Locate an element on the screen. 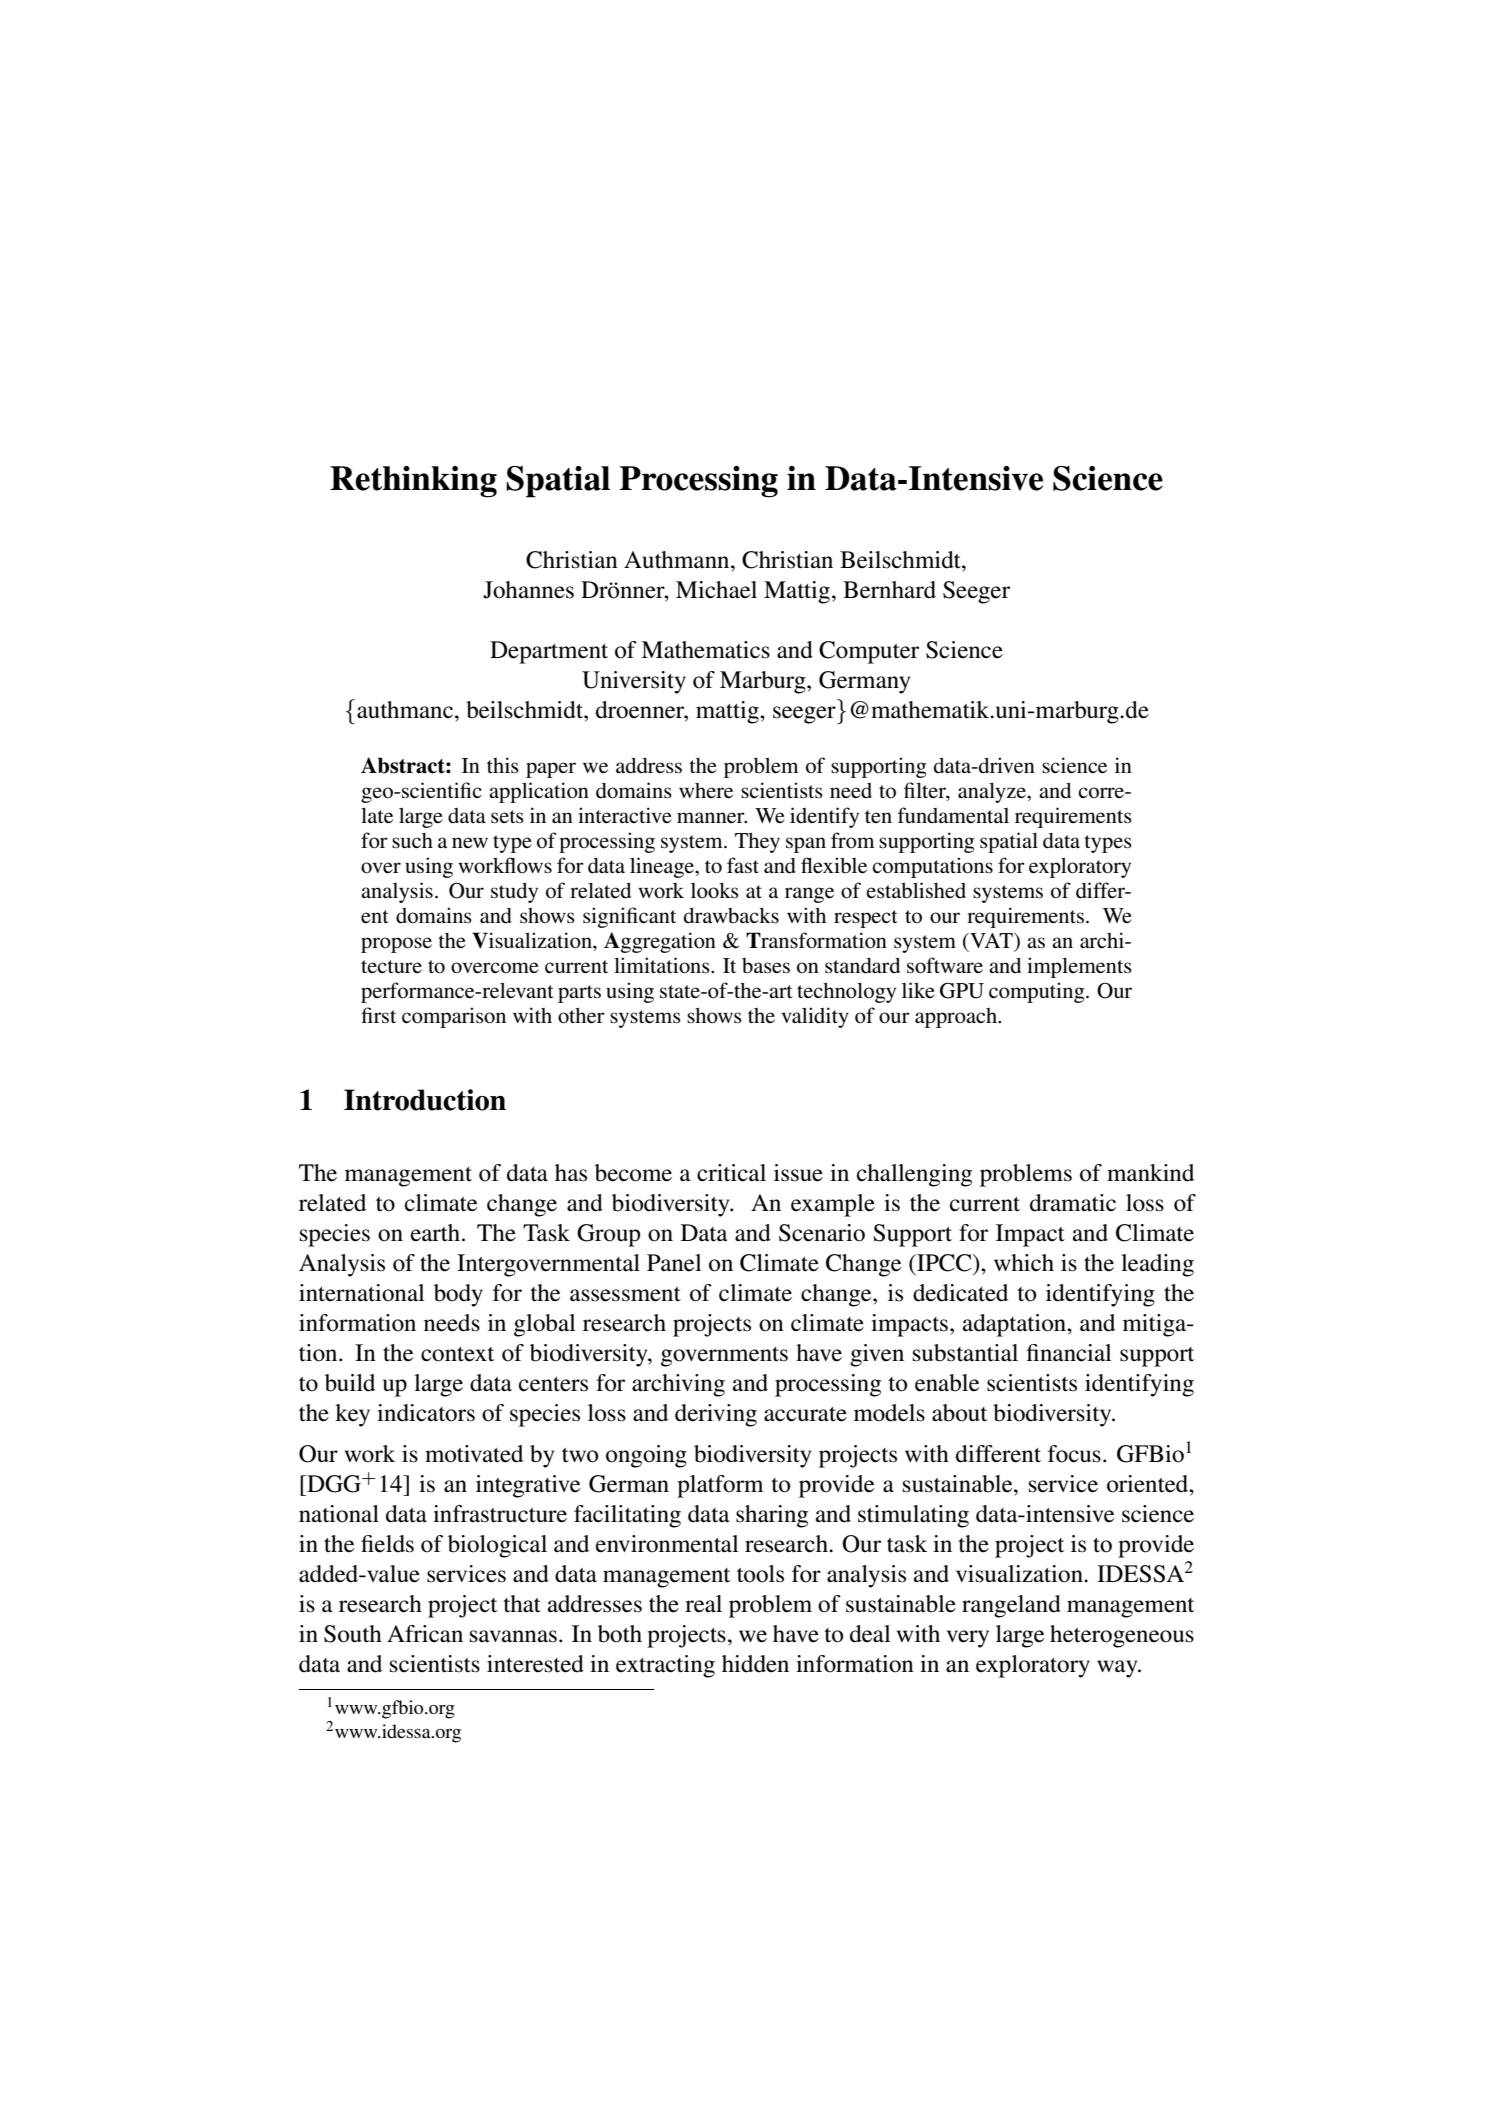 This screenshot has width=1493, height=2112. Michael is located at coordinates (716, 590).
